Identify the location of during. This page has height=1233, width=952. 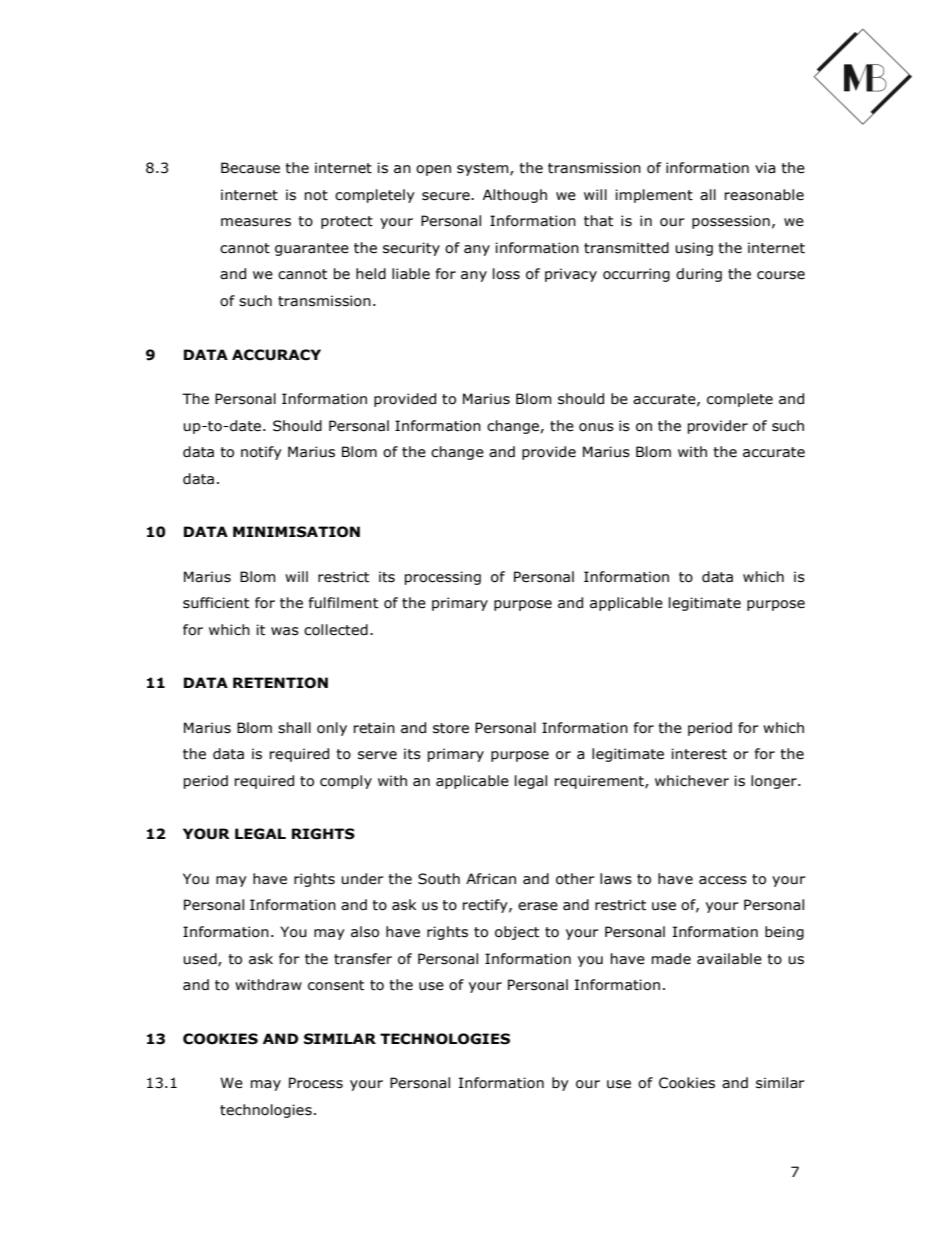
(699, 275).
